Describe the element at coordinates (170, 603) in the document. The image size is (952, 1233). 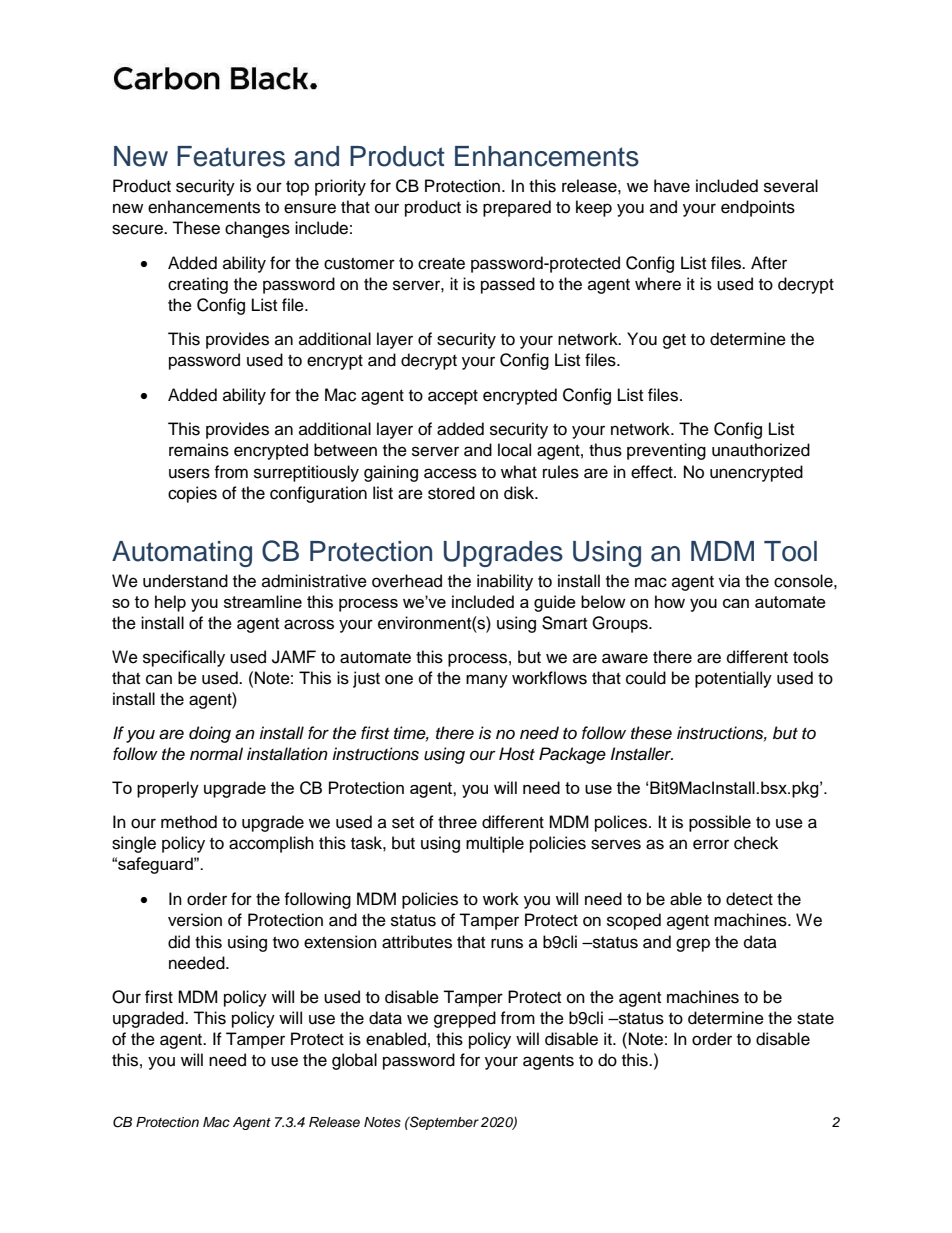
I see `help` at that location.
